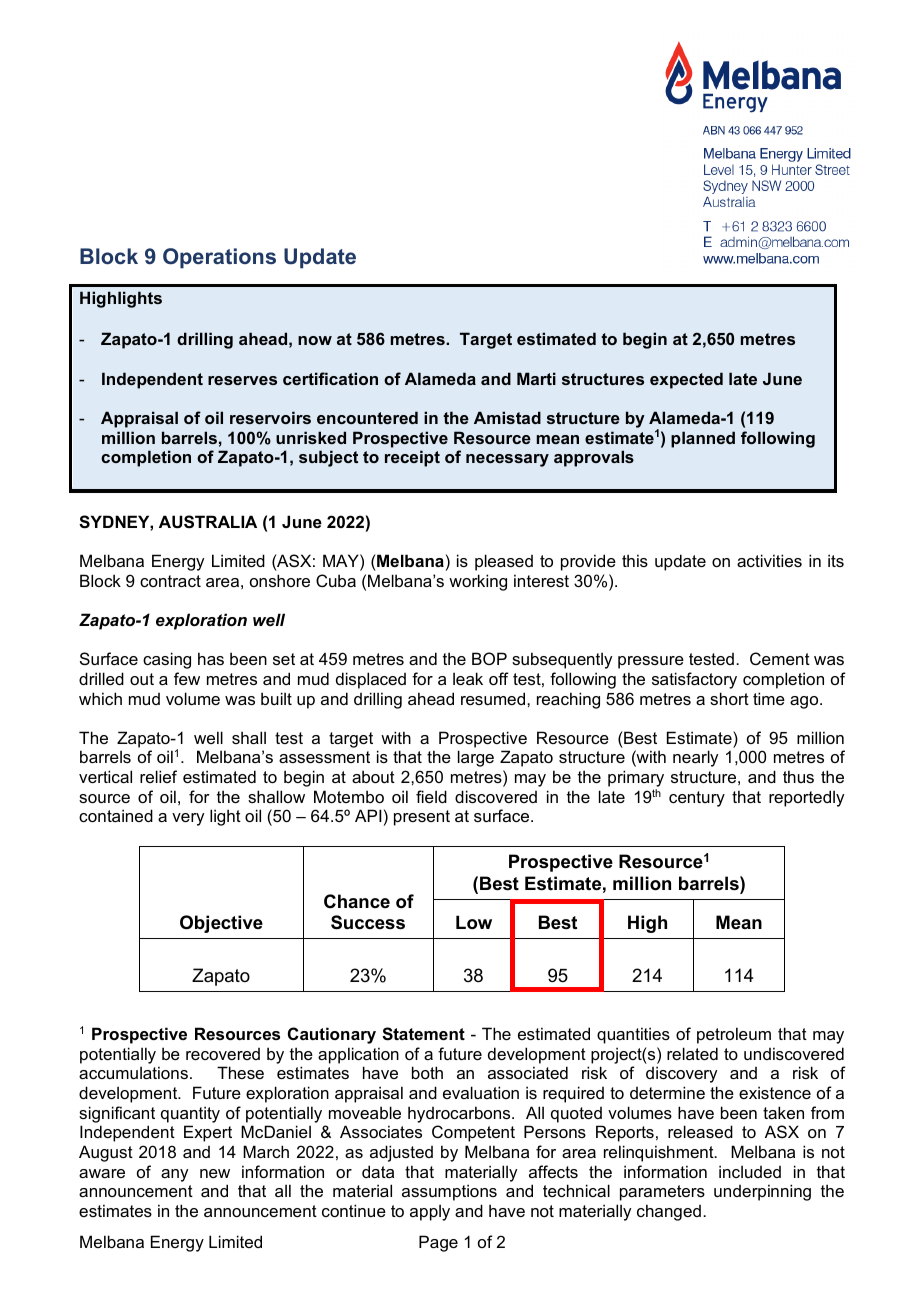  What do you see at coordinates (762, 1192) in the page?
I see `underpinning` at bounding box center [762, 1192].
